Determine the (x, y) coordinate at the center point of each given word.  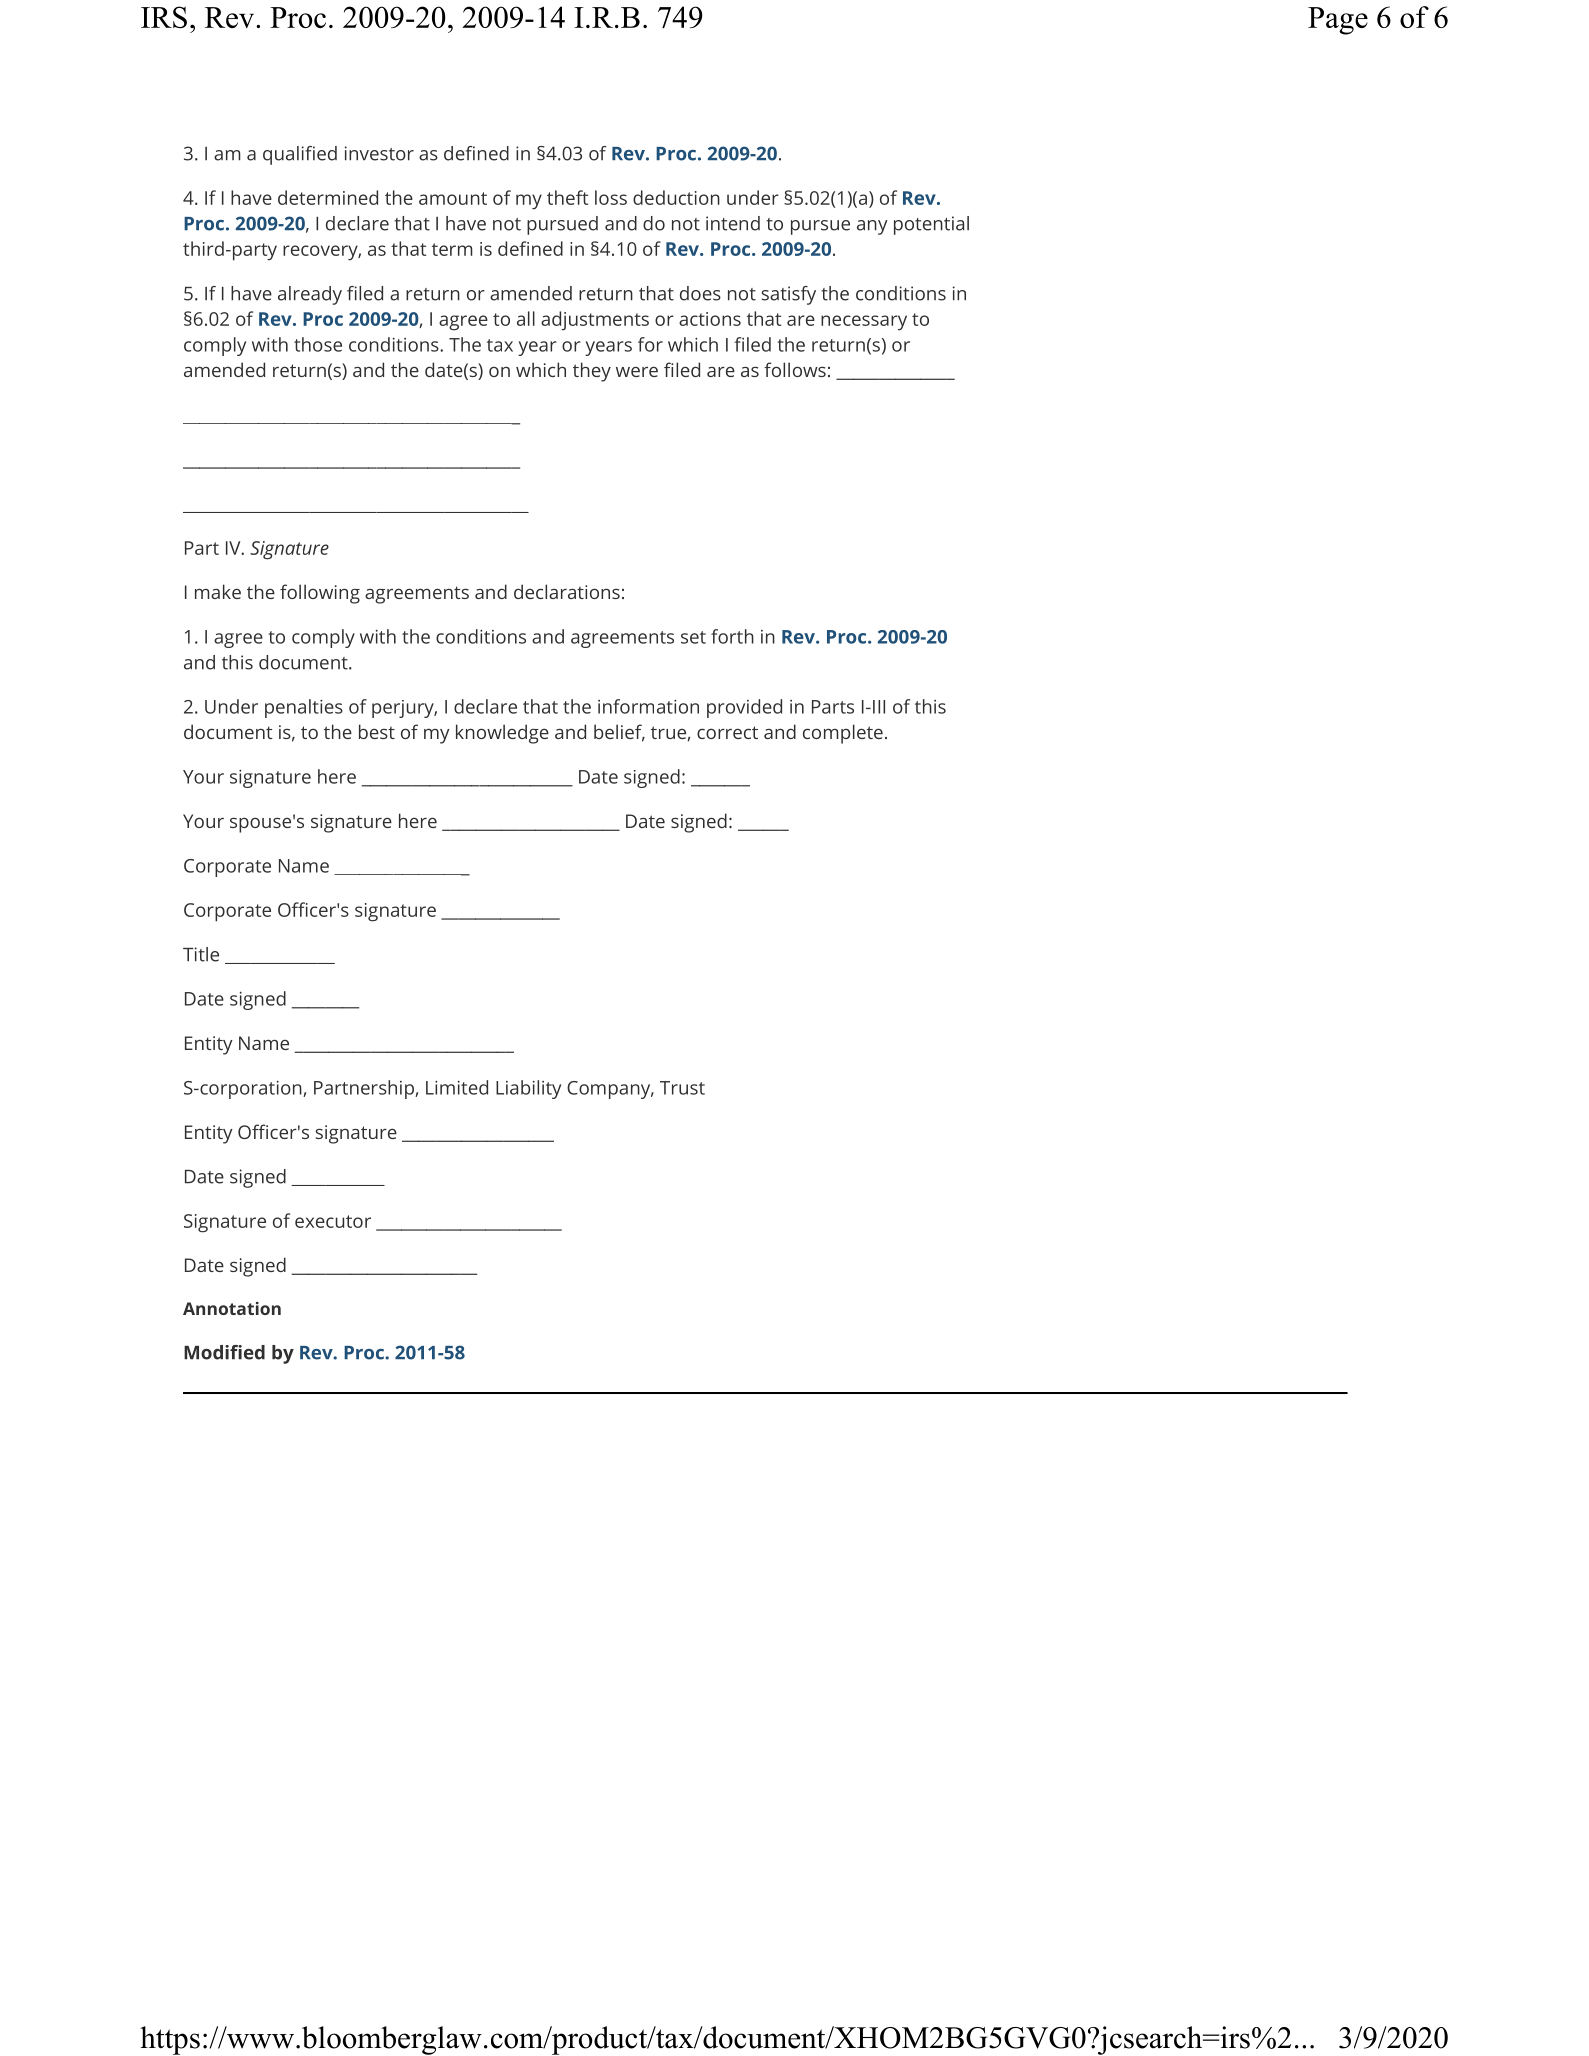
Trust (682, 1088)
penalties (304, 708)
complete (843, 734)
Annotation (232, 1308)
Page (1338, 21)
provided (744, 708)
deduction (676, 197)
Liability (528, 1089)
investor (379, 153)
